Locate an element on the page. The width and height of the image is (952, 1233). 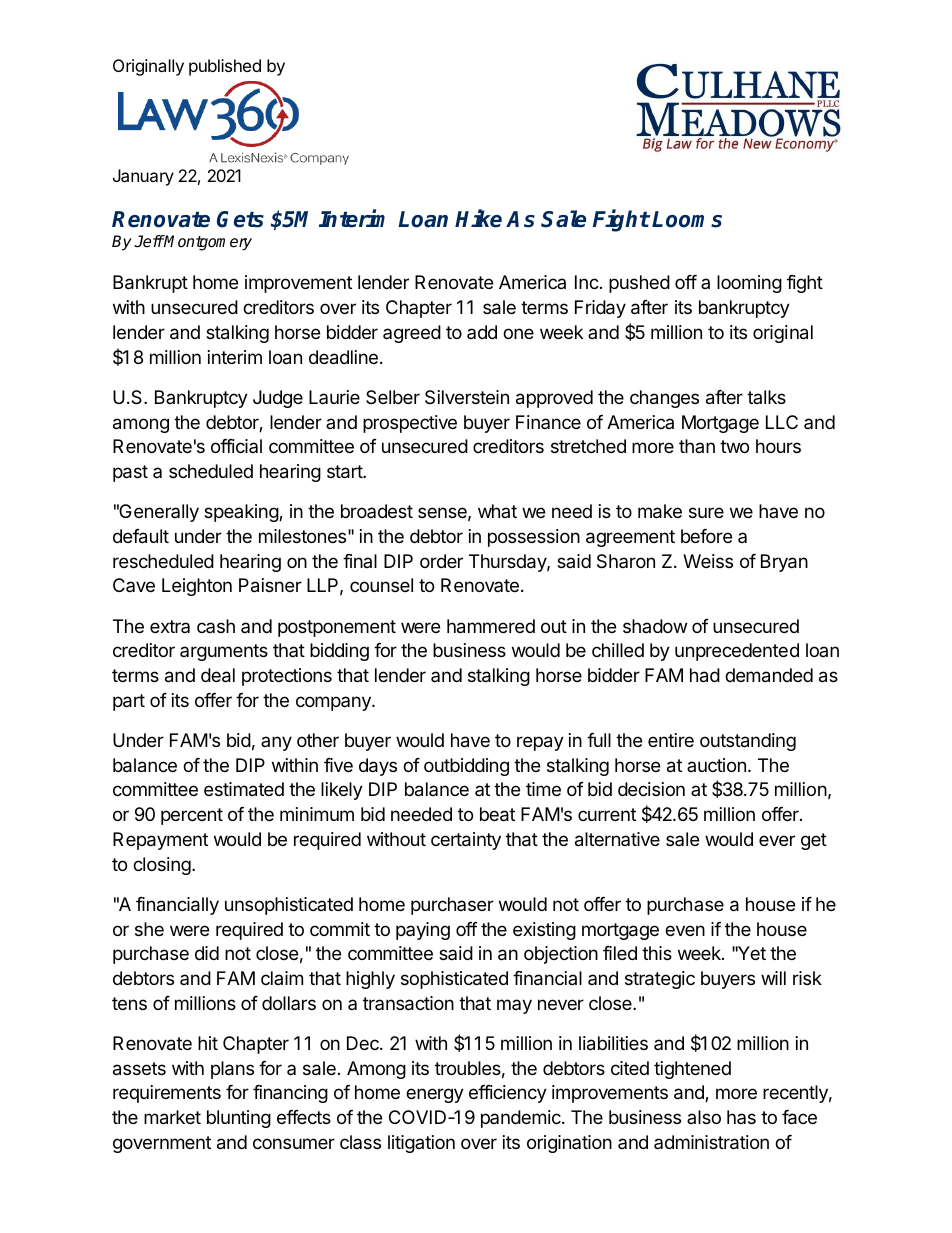
Hike is located at coordinates (478, 219).
